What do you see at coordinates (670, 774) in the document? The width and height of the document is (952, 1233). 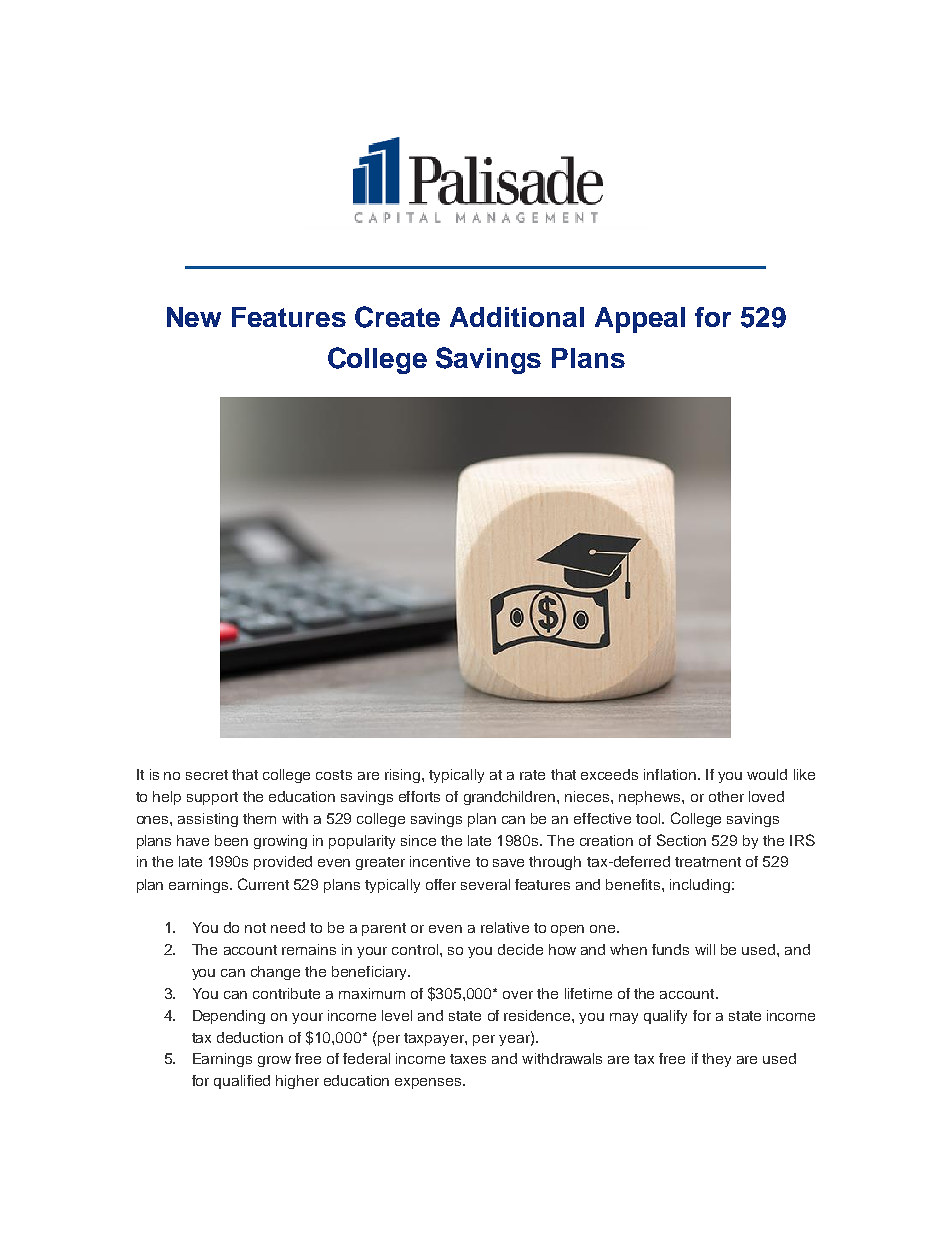 I see `inflation` at bounding box center [670, 774].
